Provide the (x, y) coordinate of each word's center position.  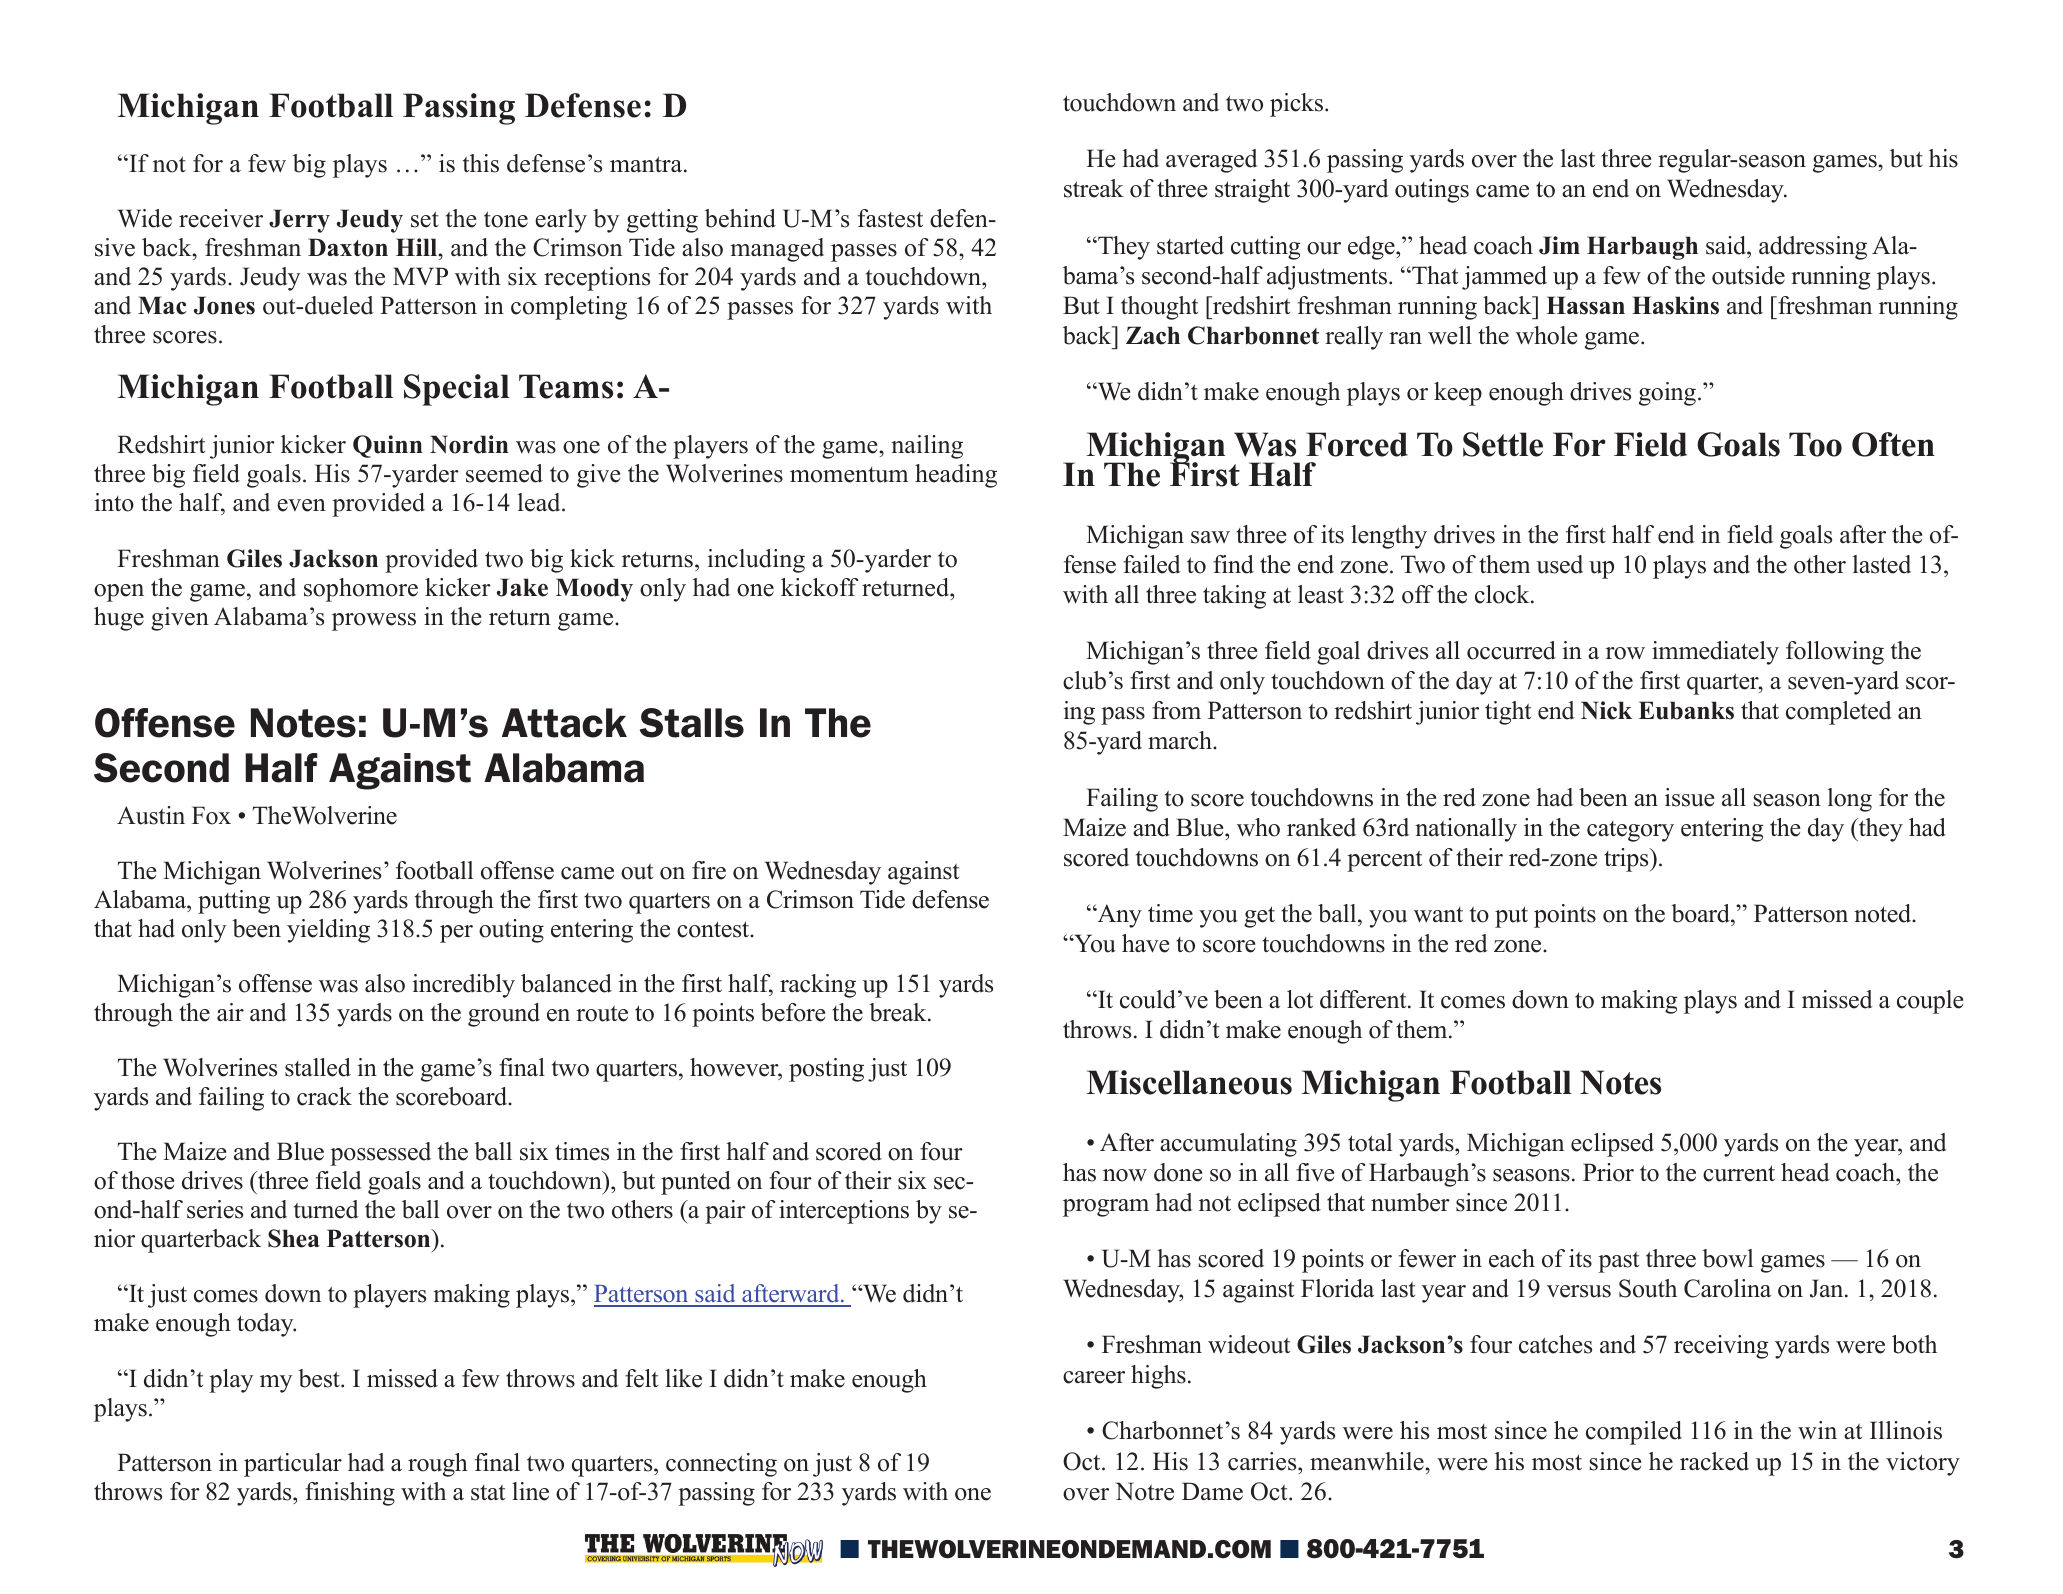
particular (293, 1465)
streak (1094, 188)
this (481, 163)
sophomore (361, 590)
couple (1930, 1002)
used (1559, 564)
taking (1234, 597)
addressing (1813, 248)
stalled (318, 1067)
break (899, 1012)
